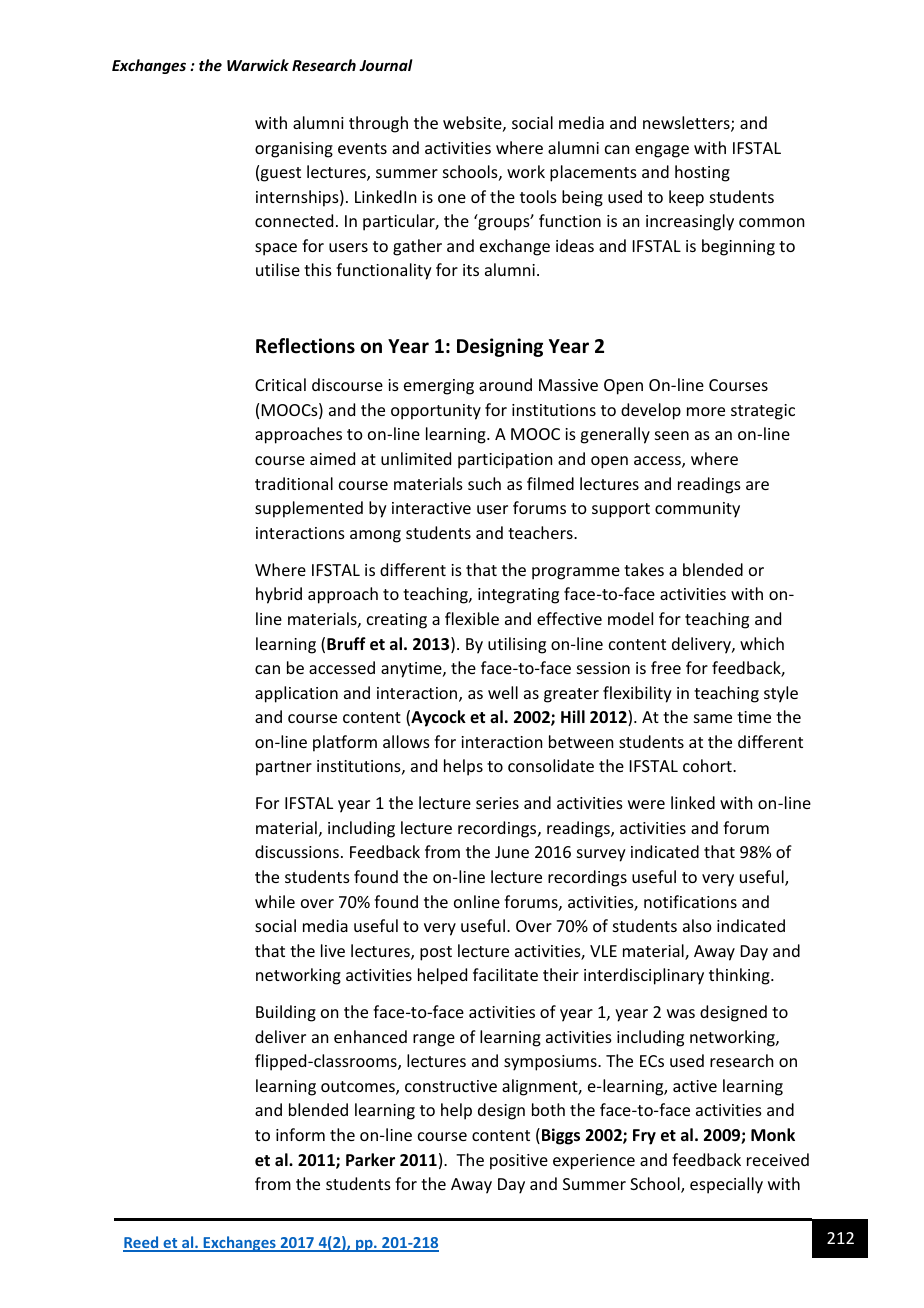 The height and width of the screenshot is (1308, 924). Describe the element at coordinates (258, 65) in the screenshot. I see `Warwick` at that location.
